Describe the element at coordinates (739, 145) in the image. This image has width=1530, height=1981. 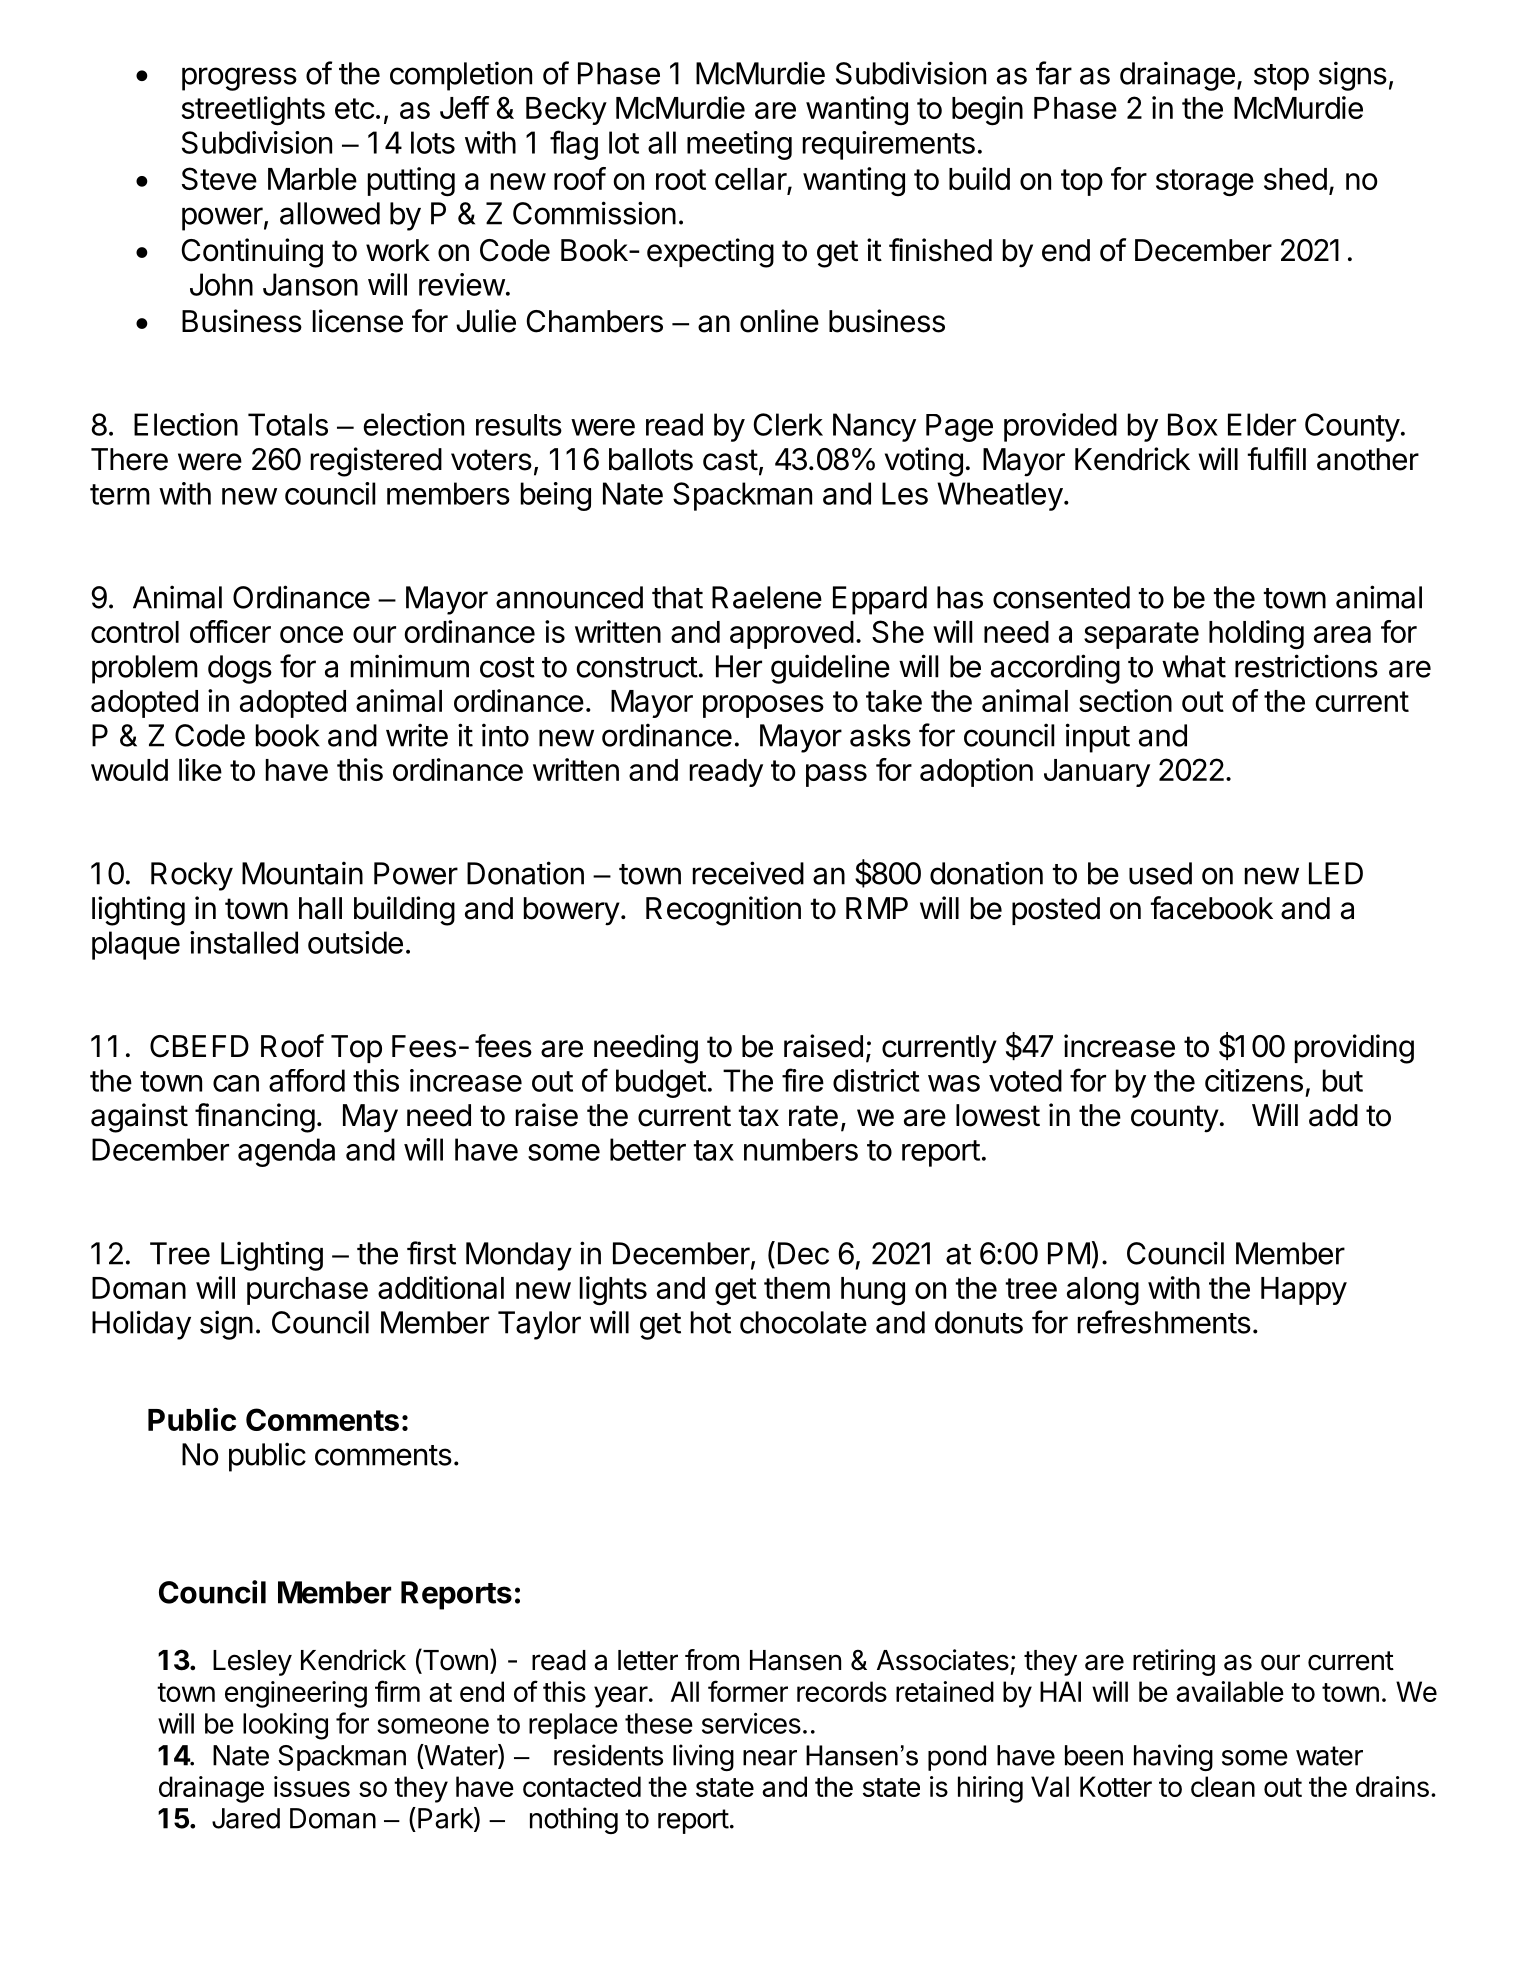
I see `meeting` at that location.
